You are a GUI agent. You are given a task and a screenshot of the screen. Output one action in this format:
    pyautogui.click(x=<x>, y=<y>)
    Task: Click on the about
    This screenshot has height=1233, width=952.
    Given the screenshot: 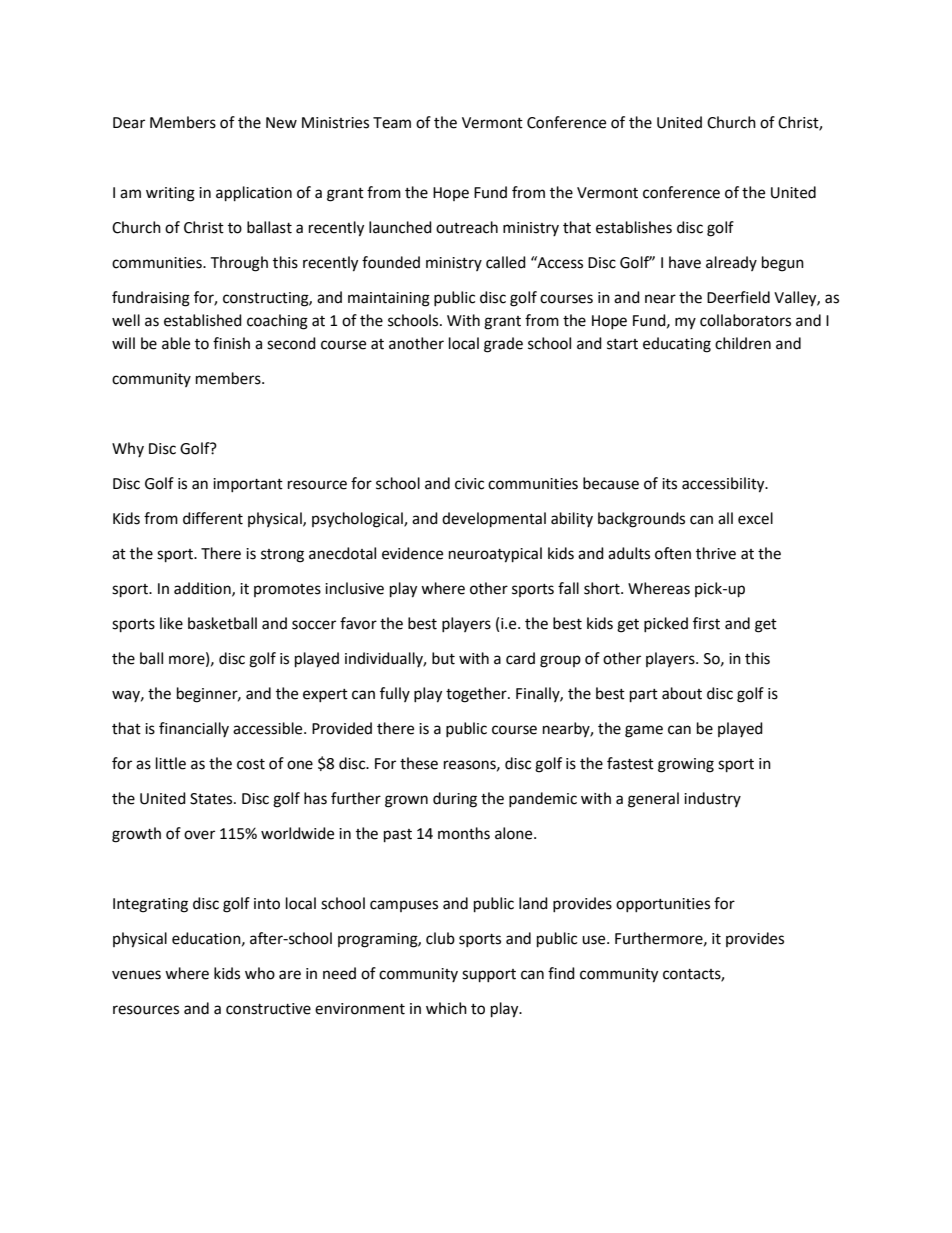 What is the action you would take?
    pyautogui.click(x=682, y=693)
